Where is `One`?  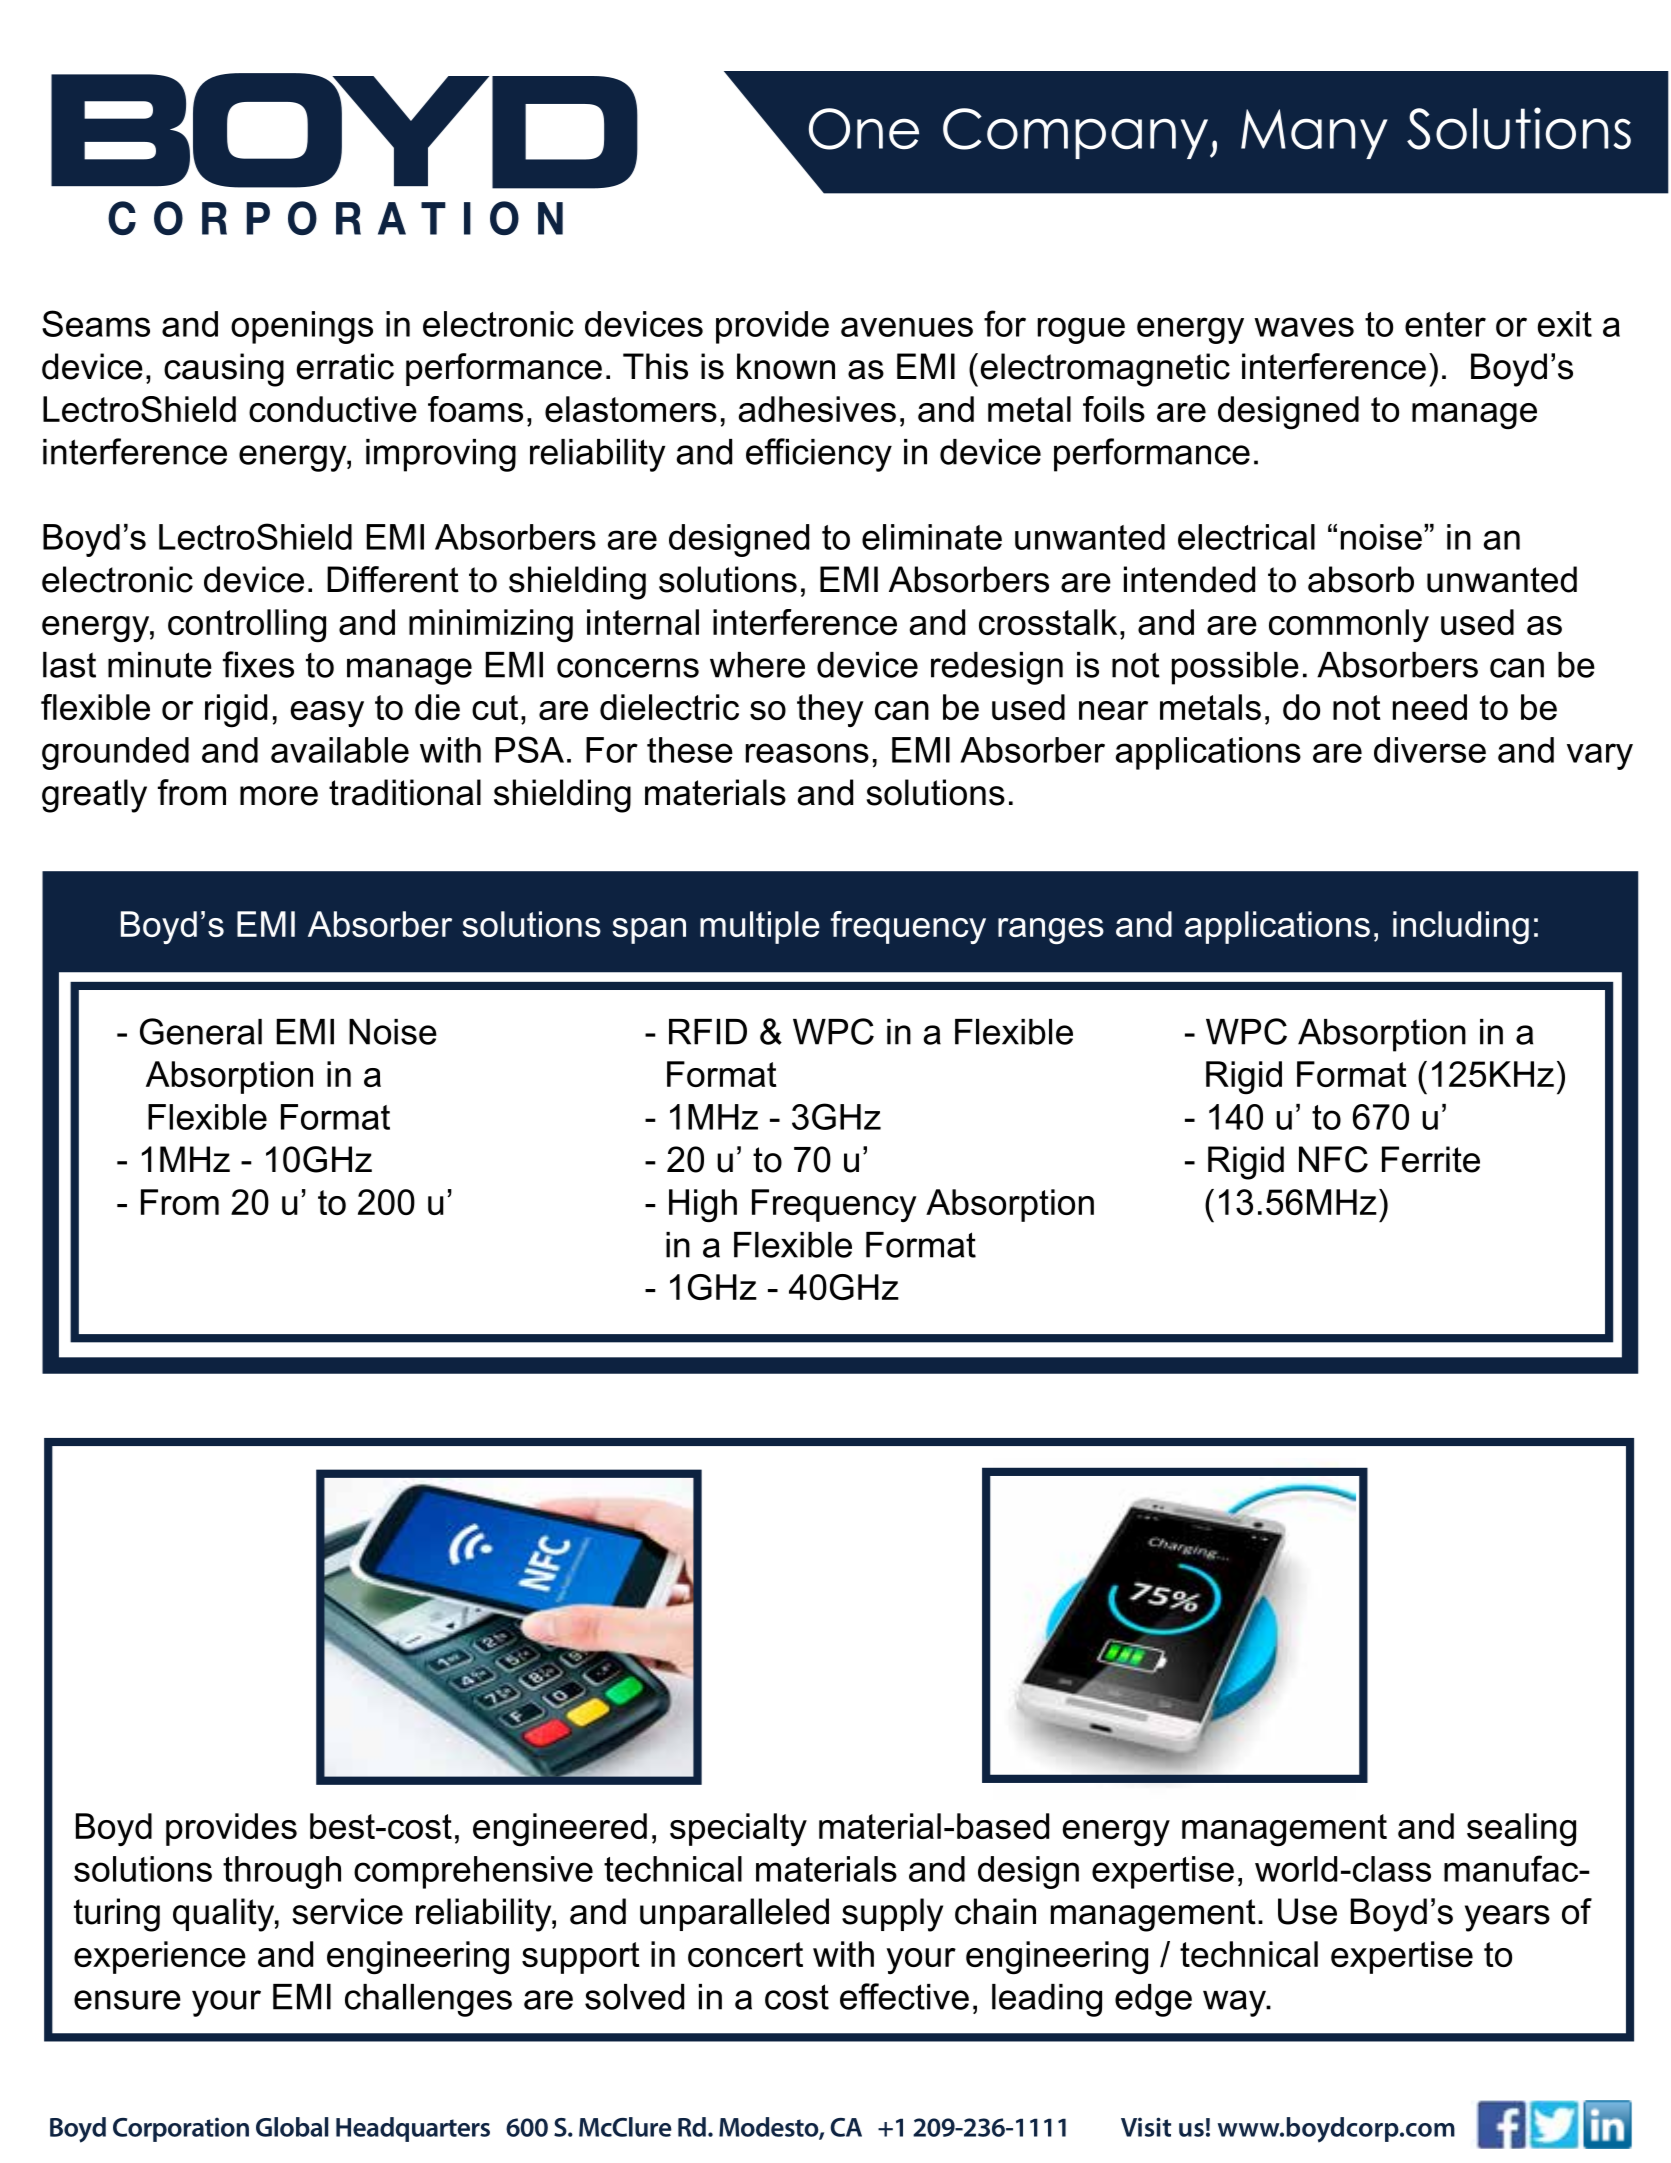
One is located at coordinates (864, 129).
